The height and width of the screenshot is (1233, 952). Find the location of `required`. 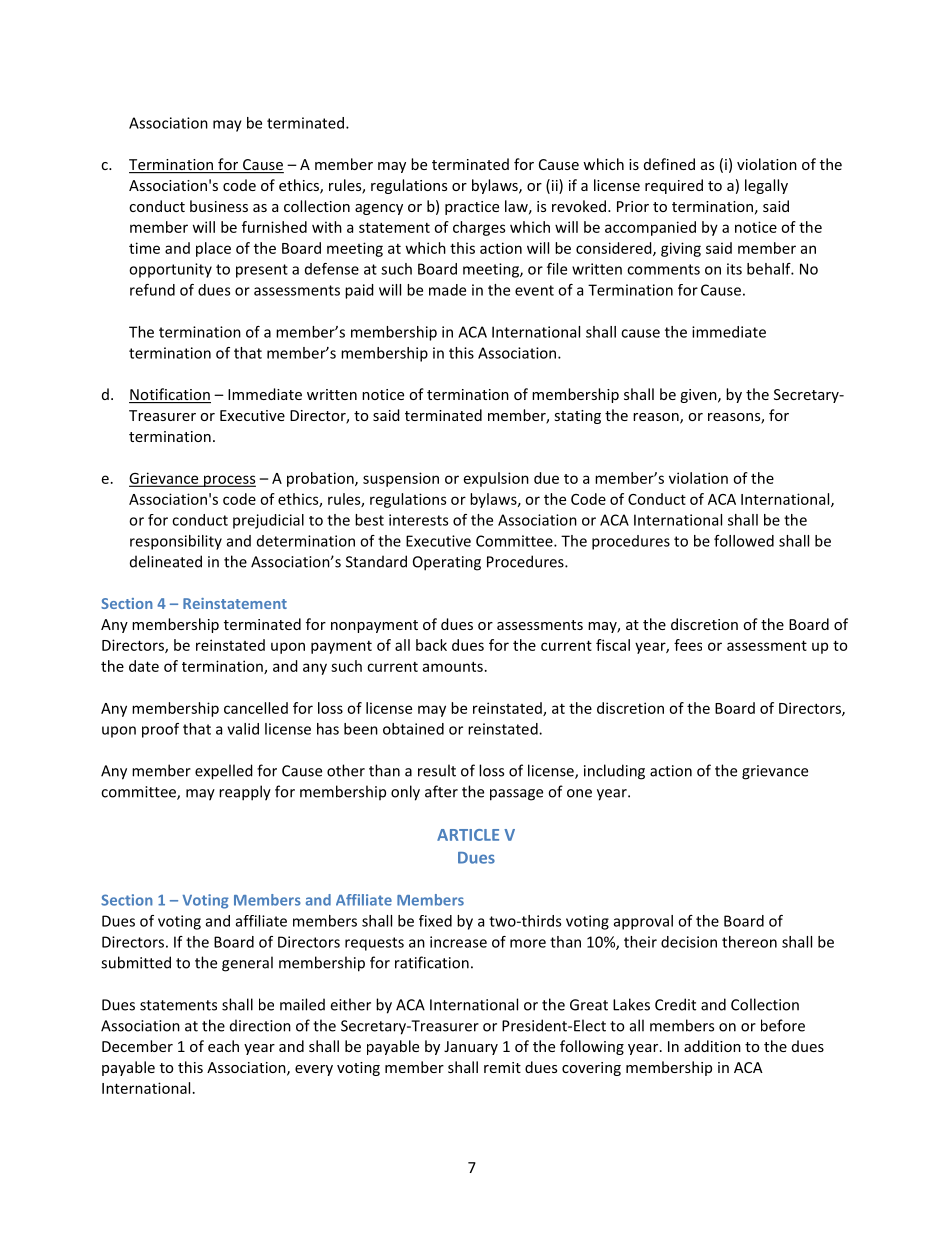

required is located at coordinates (674, 186).
